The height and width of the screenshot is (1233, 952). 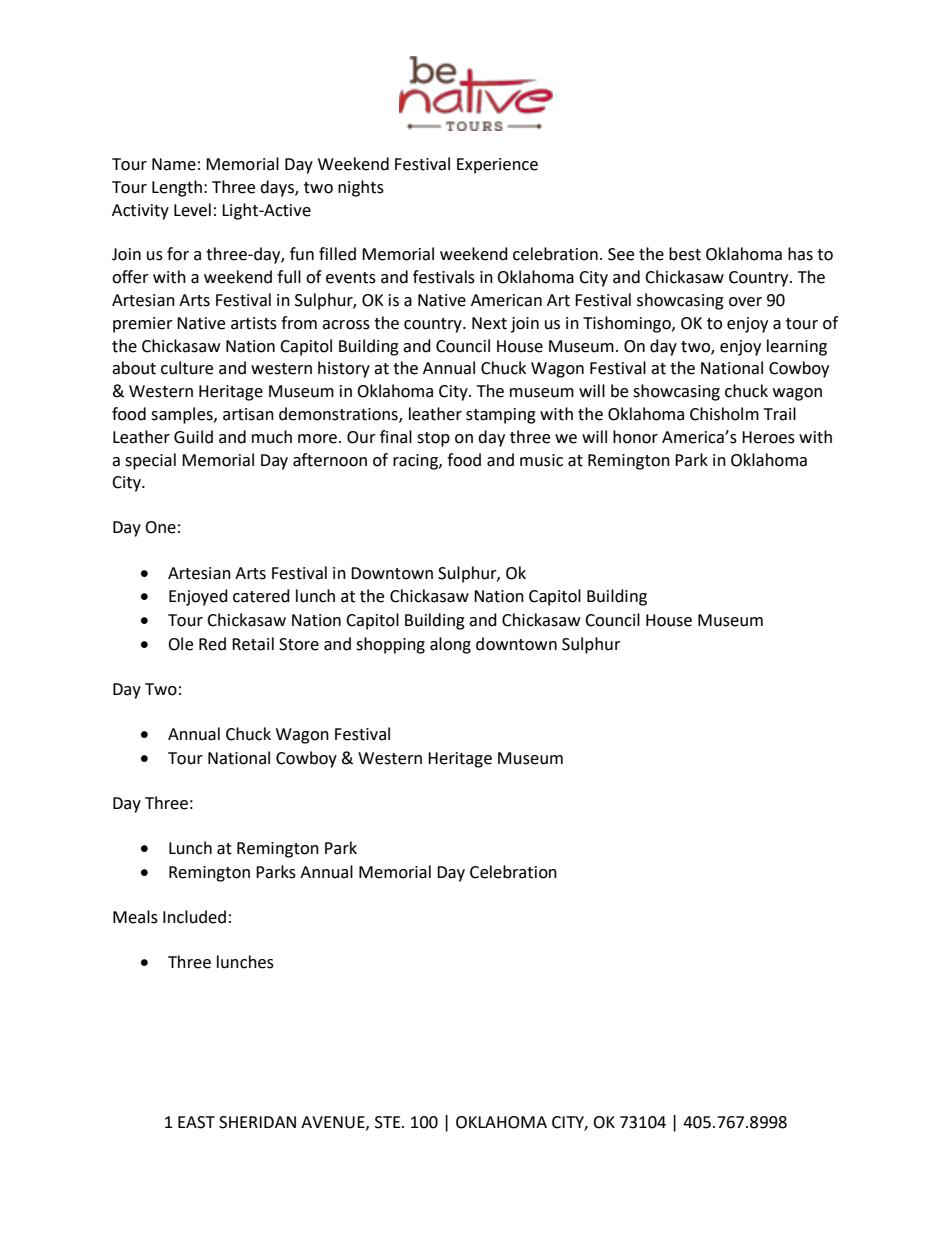 What do you see at coordinates (194, 917) in the screenshot?
I see `Included` at bounding box center [194, 917].
